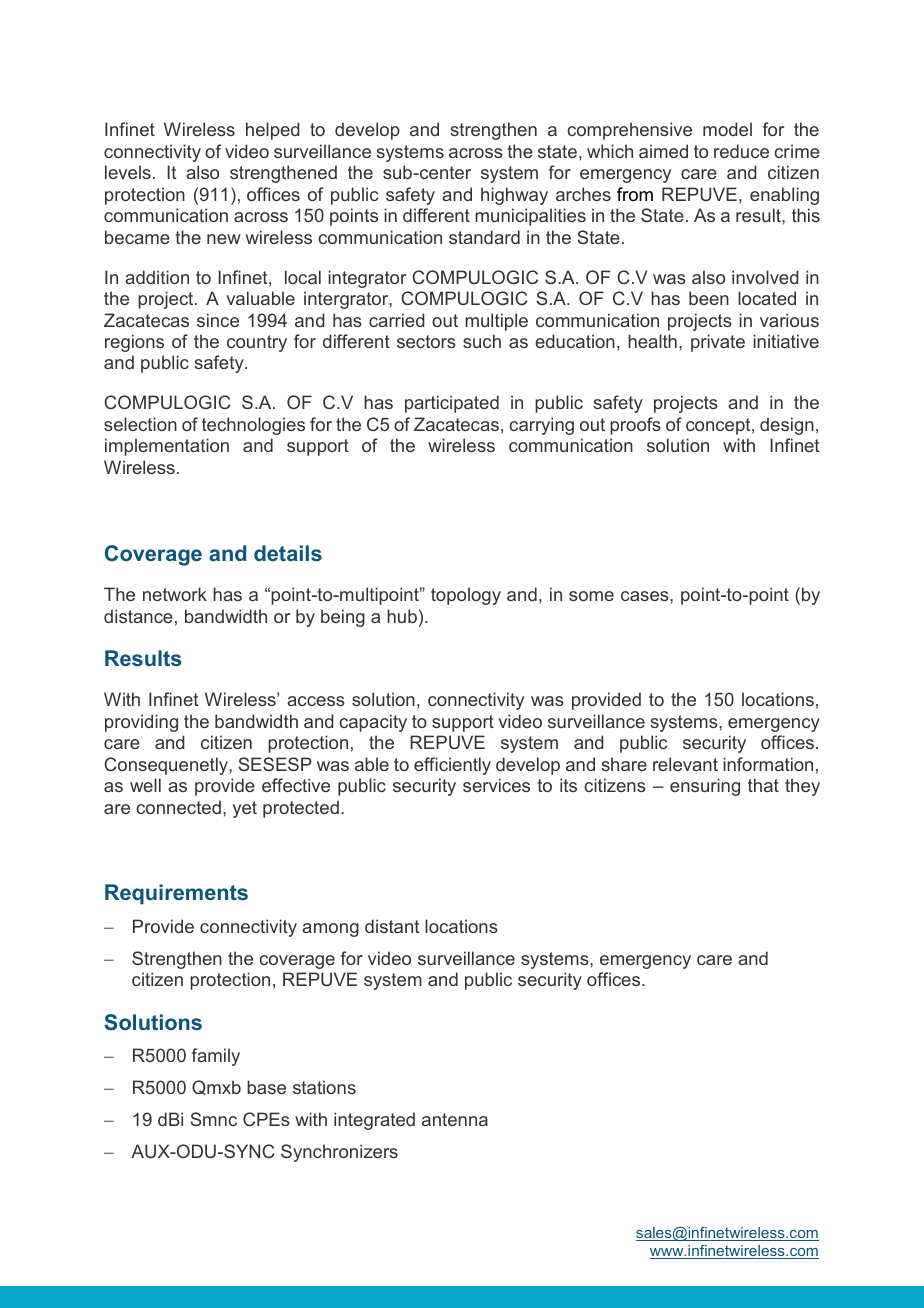 This screenshot has width=924, height=1308. What do you see at coordinates (646, 596) in the screenshot?
I see `cases` at bounding box center [646, 596].
